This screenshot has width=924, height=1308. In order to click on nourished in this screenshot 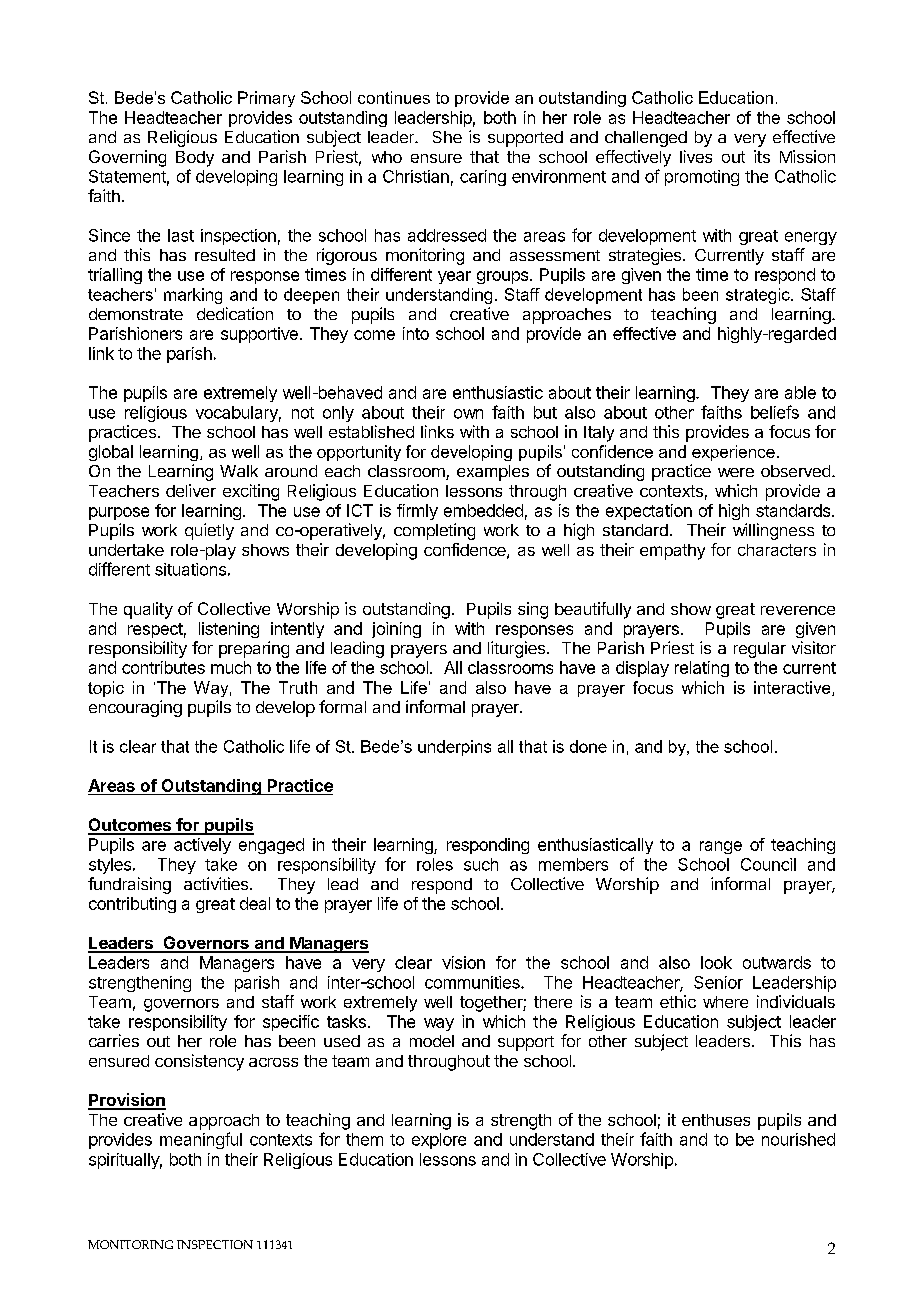, I will do `click(798, 1139)`.
